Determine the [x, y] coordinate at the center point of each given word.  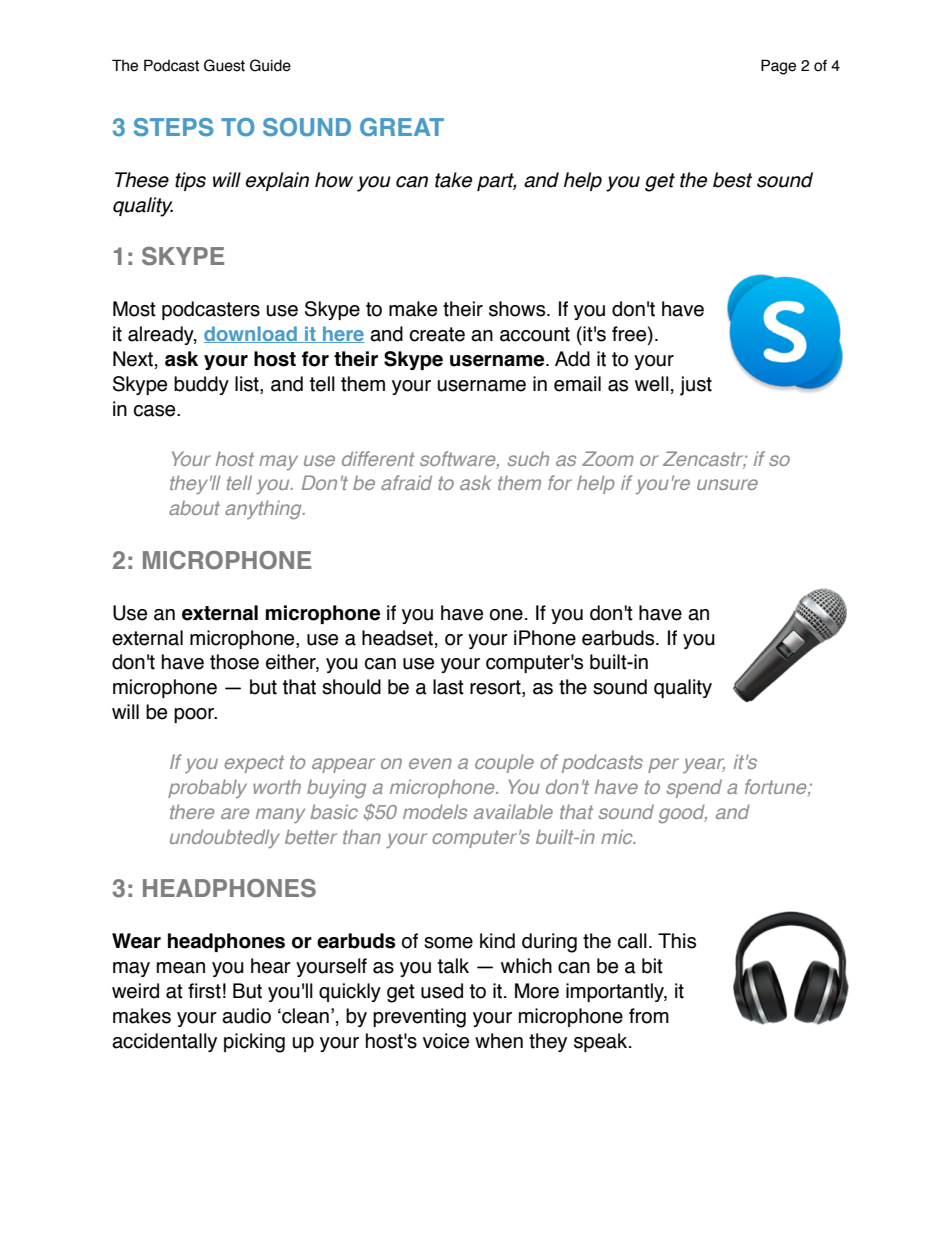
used [442, 991]
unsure [727, 484]
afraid [406, 482]
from [649, 1016]
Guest [224, 65]
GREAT [402, 127]
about [194, 507]
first [204, 991]
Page [778, 67]
